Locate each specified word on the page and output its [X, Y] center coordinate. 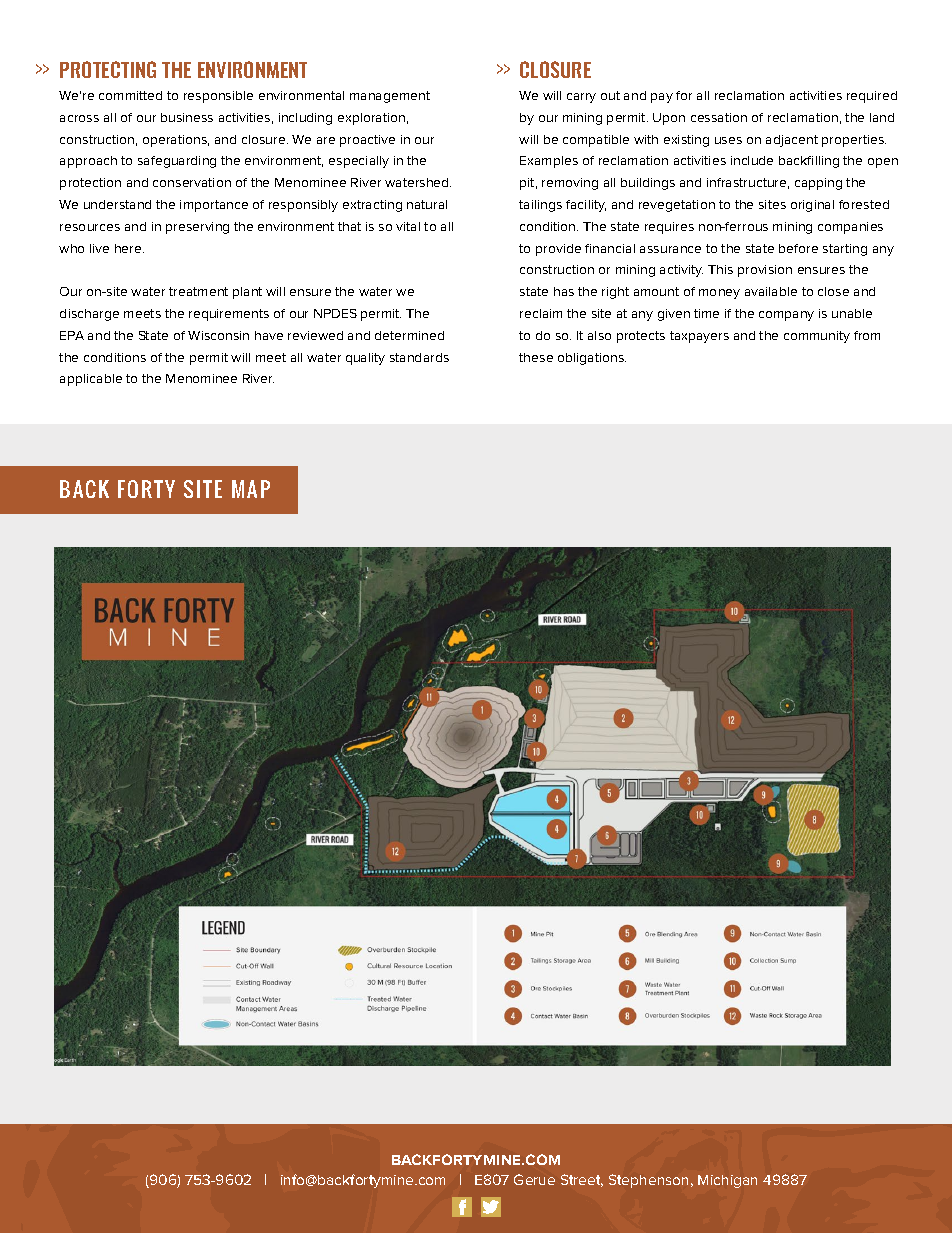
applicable [91, 380]
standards [419, 357]
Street [582, 1180]
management [390, 97]
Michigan [727, 1181]
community [817, 337]
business [187, 117]
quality [365, 359]
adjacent [792, 141]
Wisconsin [218, 335]
